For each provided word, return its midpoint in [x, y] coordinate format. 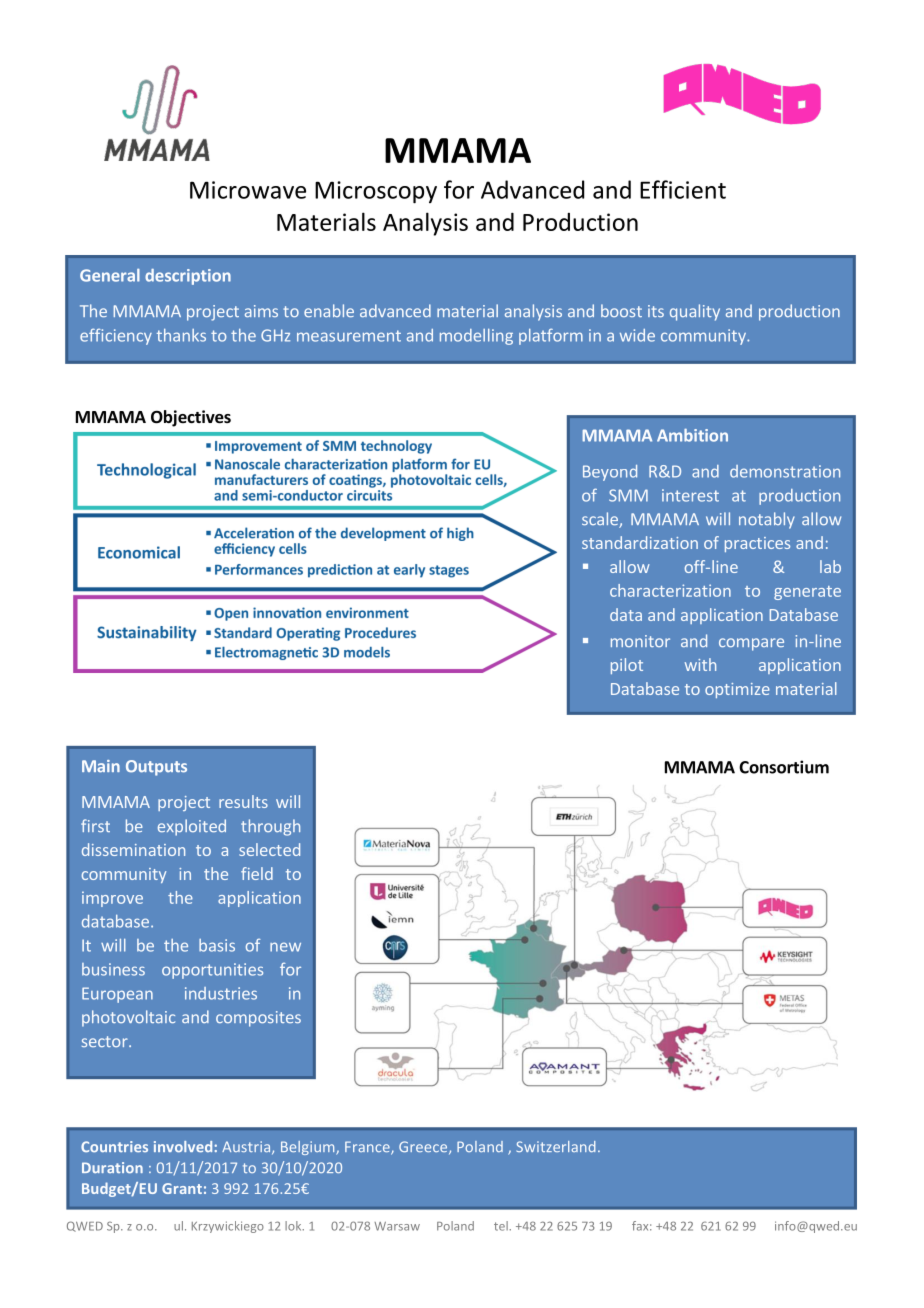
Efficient [683, 189]
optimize [737, 690]
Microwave [248, 190]
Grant [182, 1188]
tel [502, 1226]
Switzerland [556, 1146]
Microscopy [376, 192]
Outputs [156, 768]
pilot [627, 666]
